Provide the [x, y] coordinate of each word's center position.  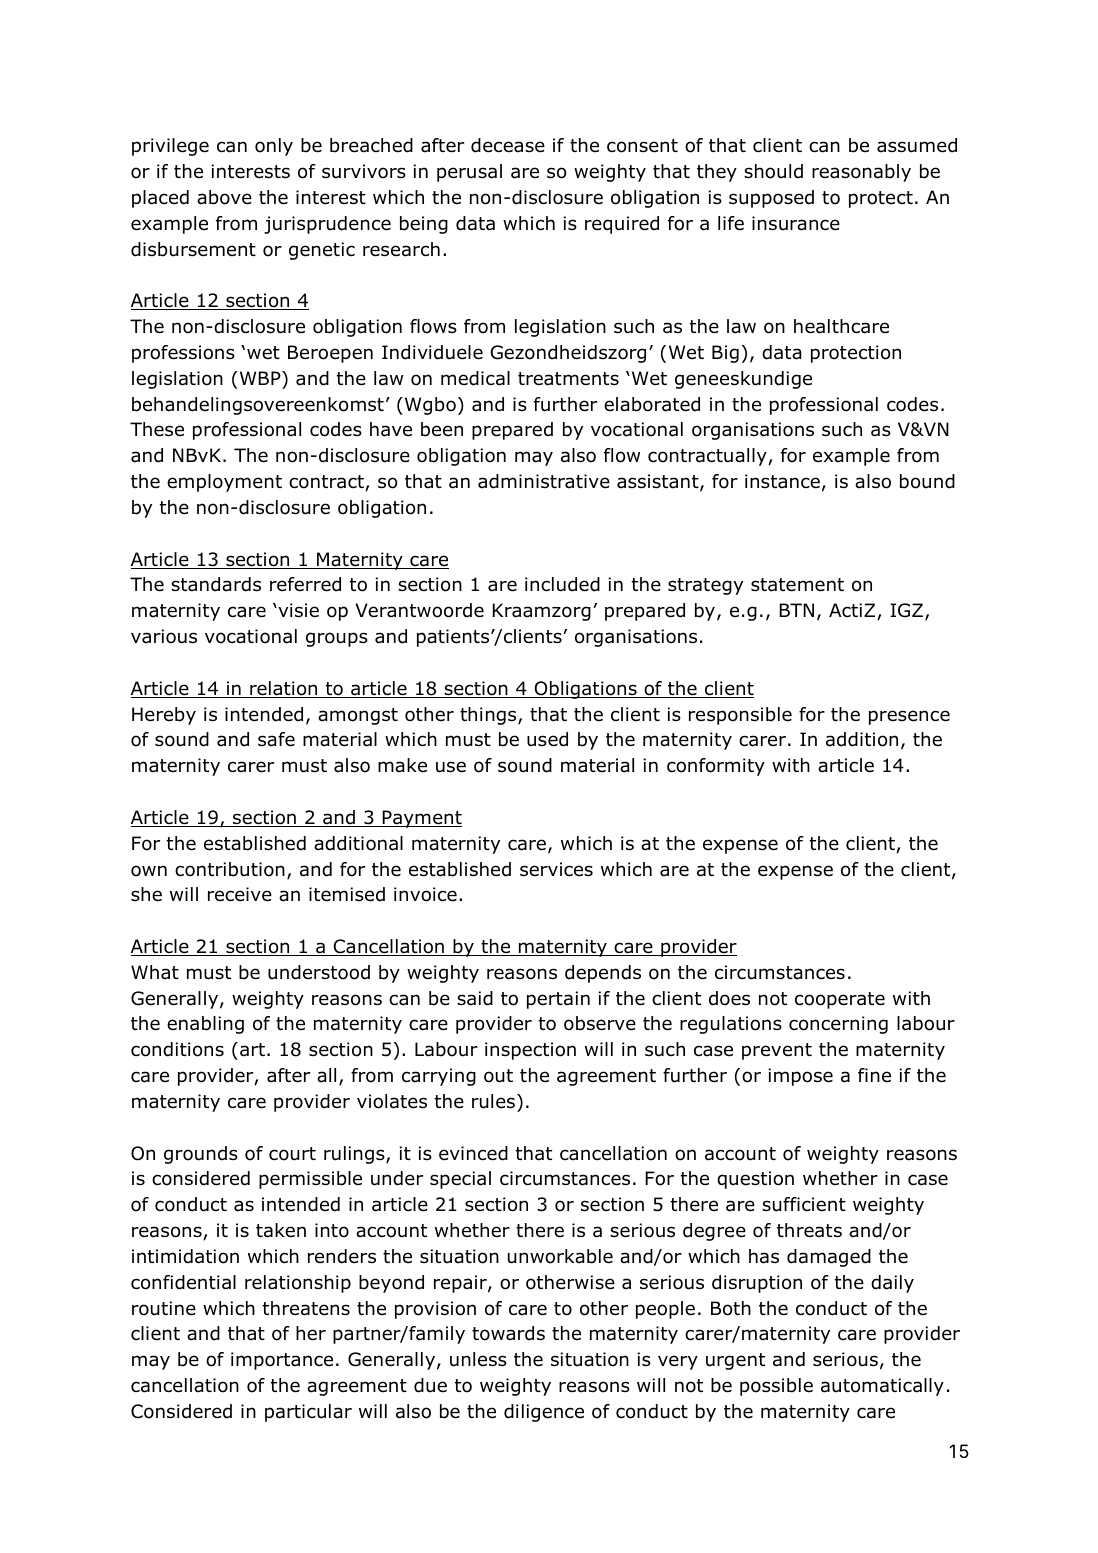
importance [282, 1361]
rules [493, 1101]
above [224, 197]
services [556, 869]
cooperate [840, 1000]
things [489, 716]
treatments [568, 379]
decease [508, 145]
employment [224, 483]
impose [801, 1077]
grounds [201, 1155]
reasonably [861, 173]
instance [782, 481]
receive [240, 894]
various [164, 636]
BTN [796, 610]
